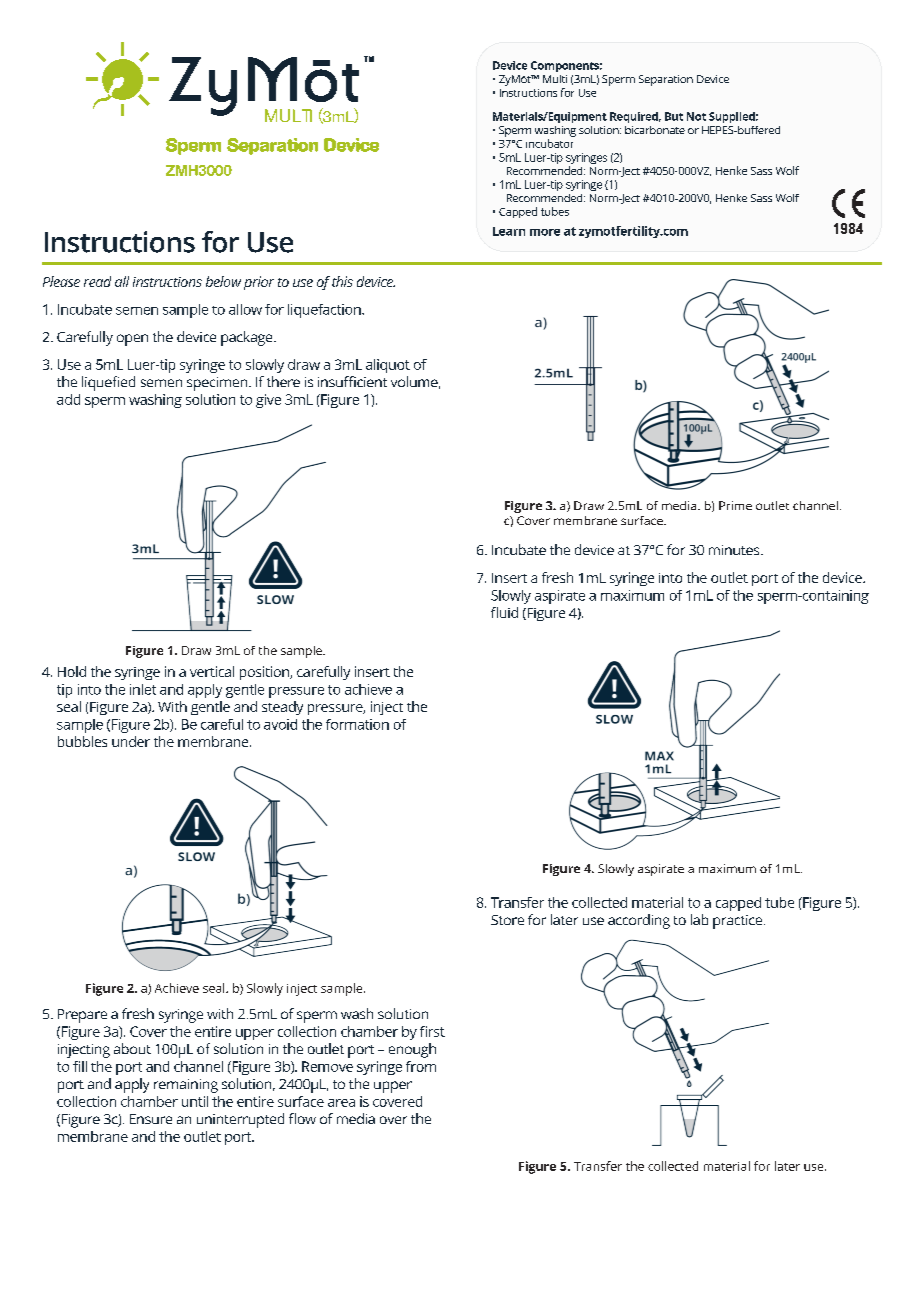 The image size is (924, 1308). Describe the element at coordinates (97, 281) in the image. I see `read` at that location.
